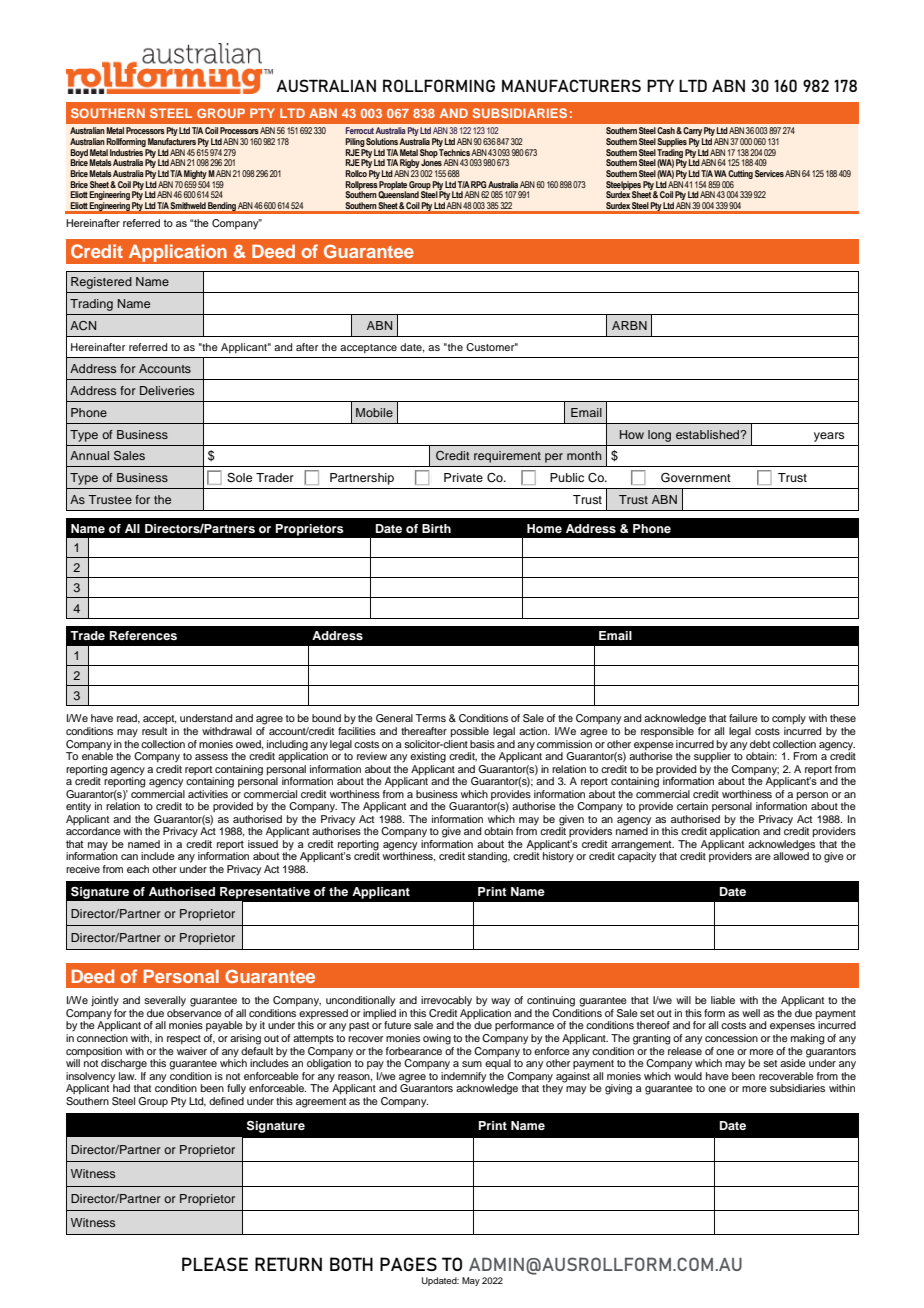 This page has height=1308, width=924. I want to click on Industries, so click(126, 152).
